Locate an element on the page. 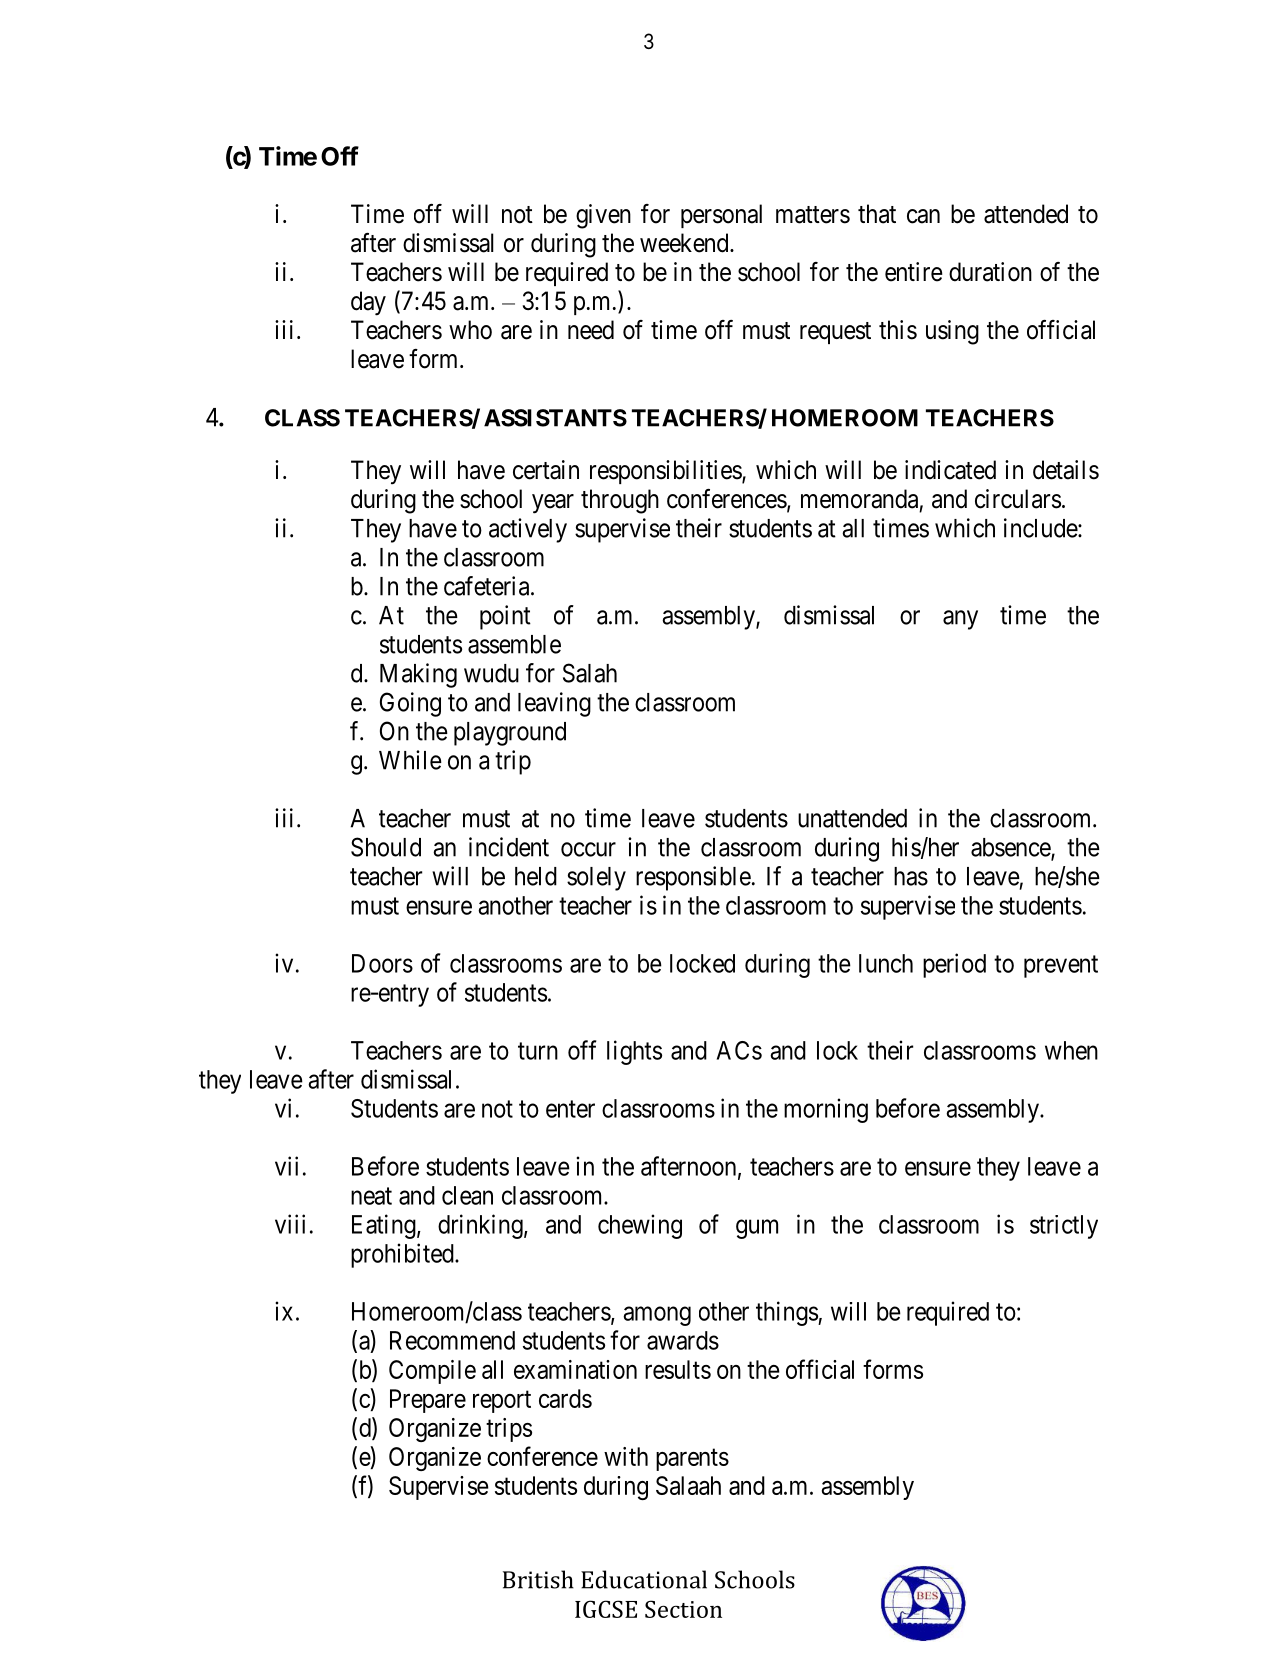 The height and width of the document is (1665, 1287). day is located at coordinates (368, 303).
